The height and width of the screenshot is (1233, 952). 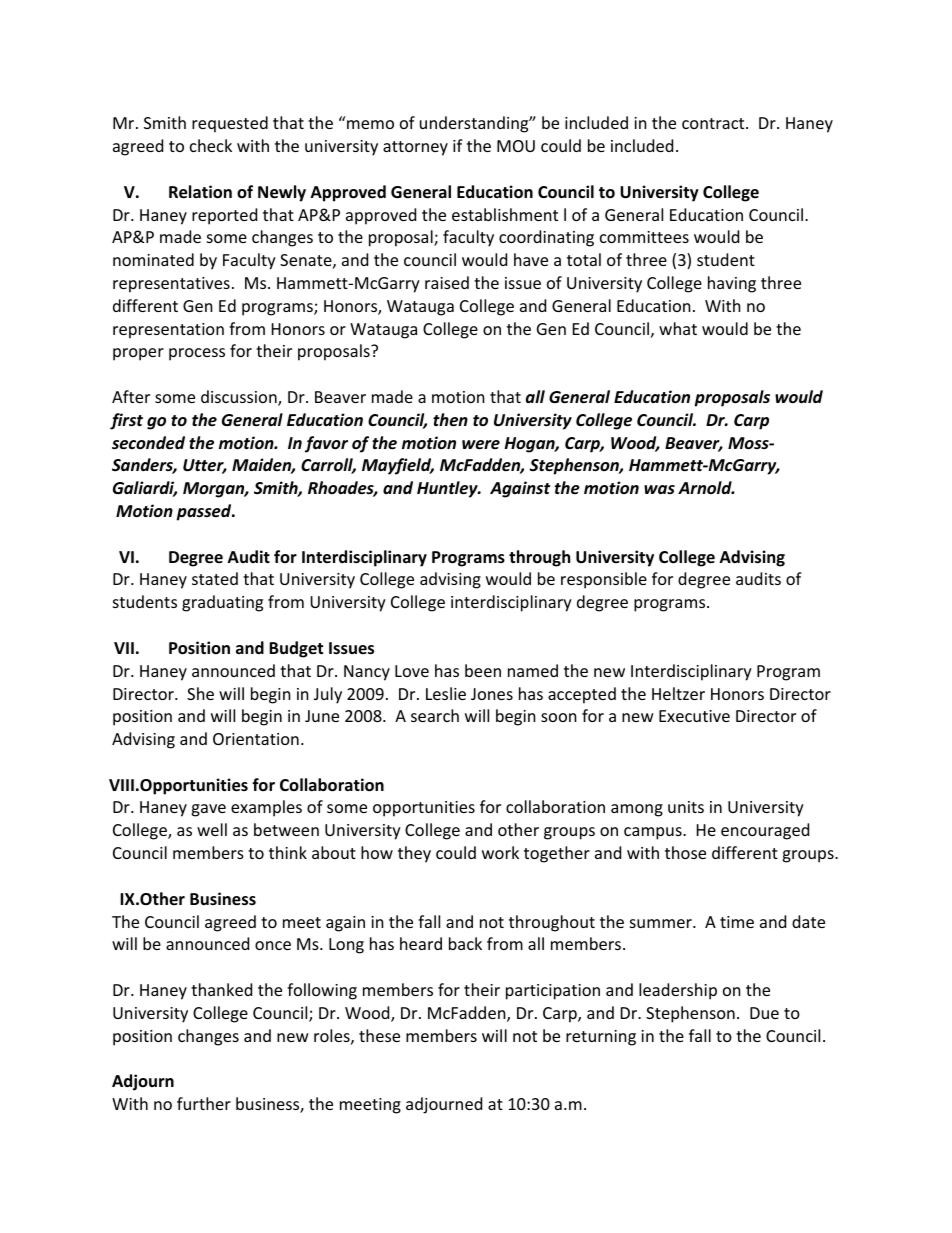 I want to click on seconded, so click(x=148, y=443).
